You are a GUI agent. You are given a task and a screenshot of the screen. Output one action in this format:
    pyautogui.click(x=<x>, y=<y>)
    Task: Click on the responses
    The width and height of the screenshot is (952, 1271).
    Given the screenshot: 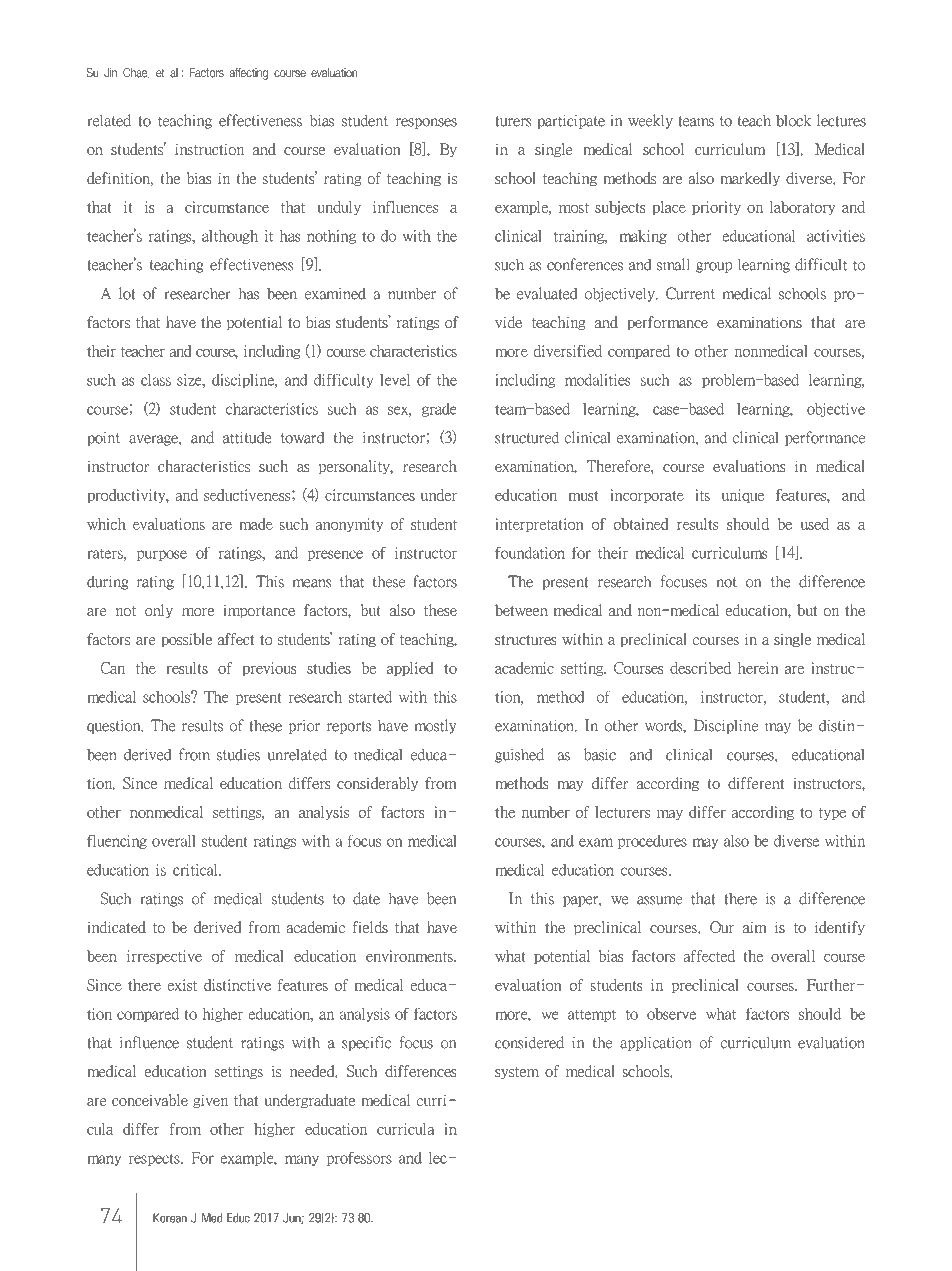 What is the action you would take?
    pyautogui.click(x=426, y=123)
